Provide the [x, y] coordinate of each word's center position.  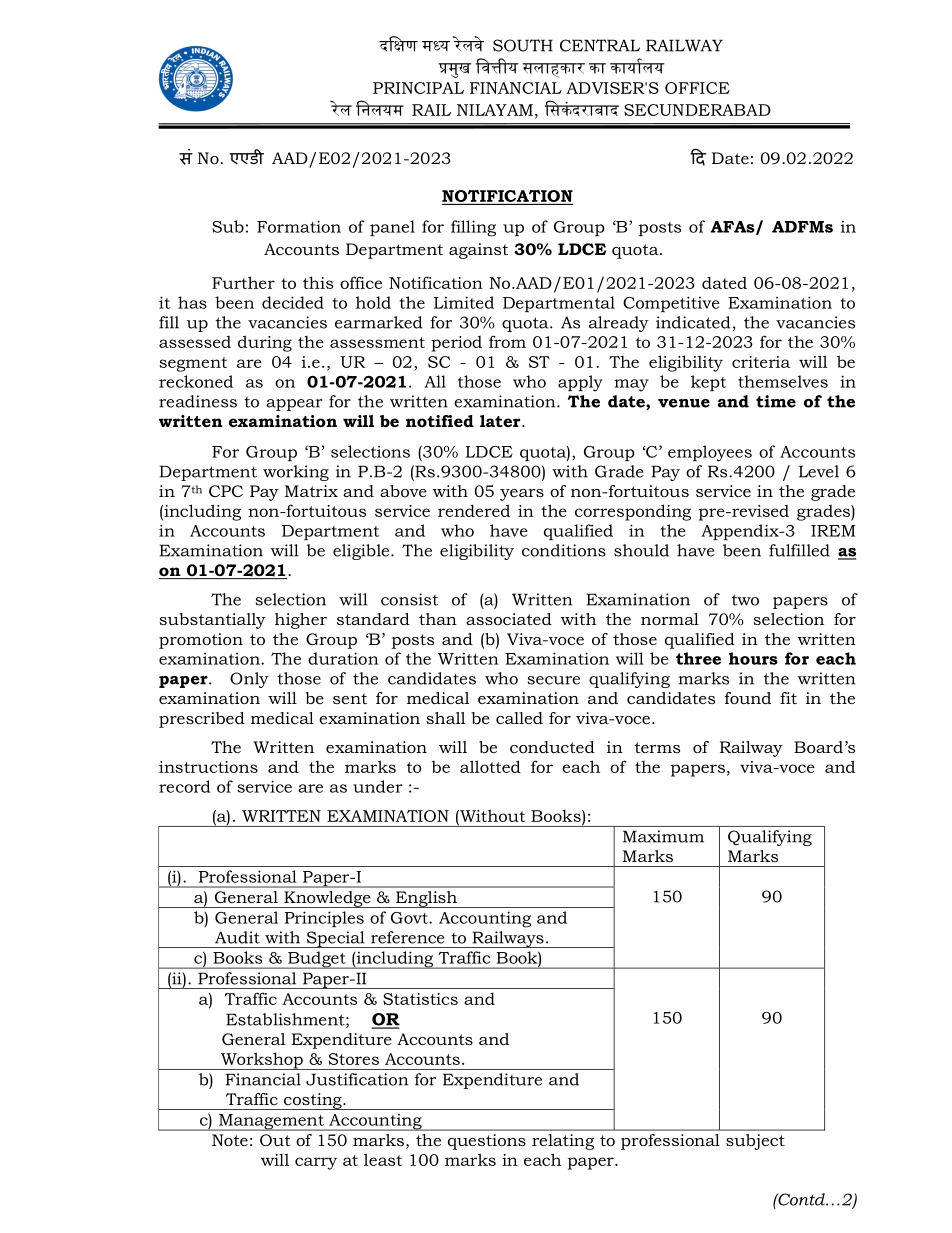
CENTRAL [600, 45]
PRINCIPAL [418, 88]
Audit [237, 937]
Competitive [671, 304]
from [507, 341]
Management [271, 1122]
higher [301, 621]
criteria [761, 362]
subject [755, 1142]
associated [509, 619]
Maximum [663, 836]
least [383, 1159]
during [265, 343]
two [745, 600]
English [426, 899]
